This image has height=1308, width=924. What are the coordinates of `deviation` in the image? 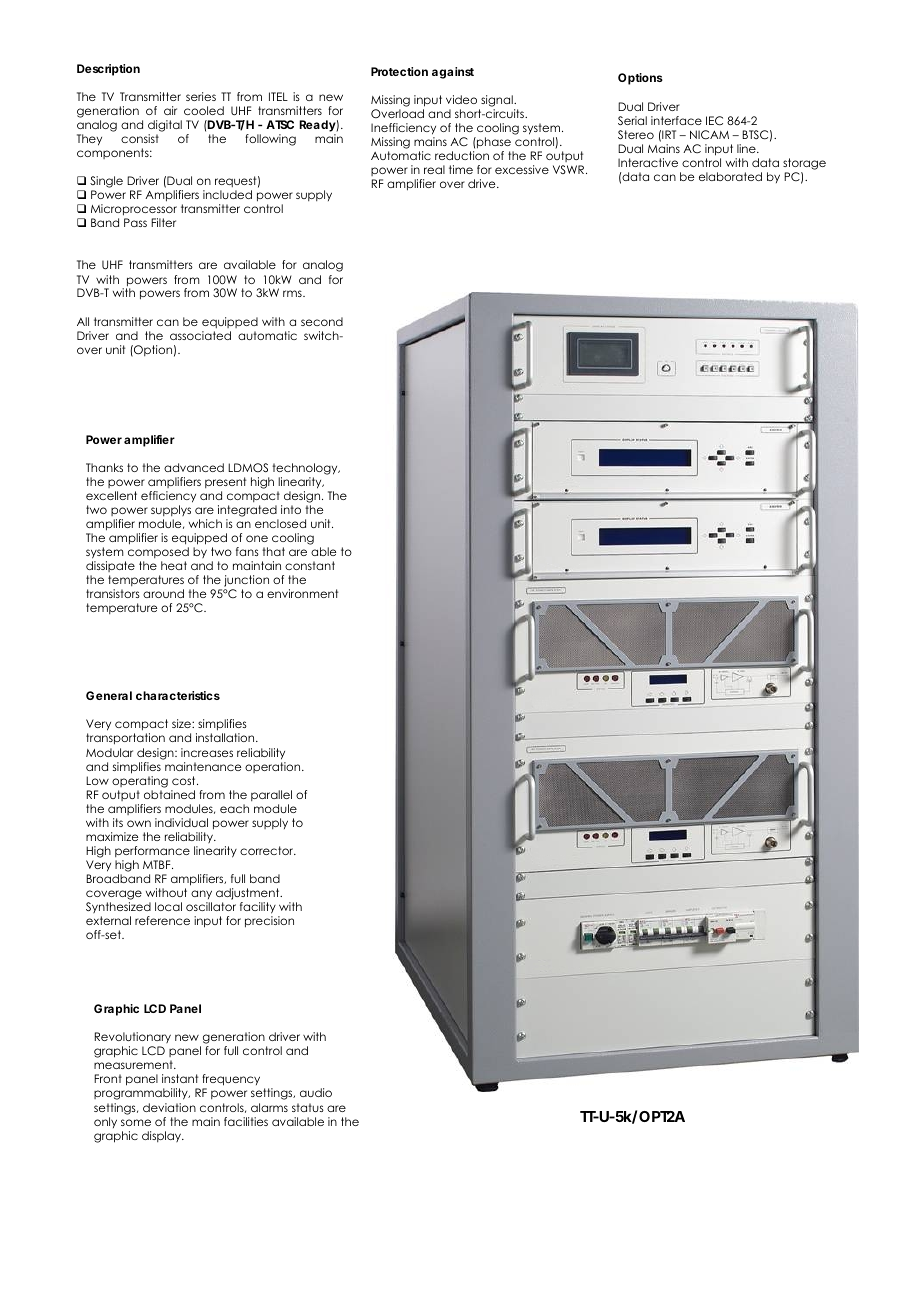 It's located at (169, 1107).
